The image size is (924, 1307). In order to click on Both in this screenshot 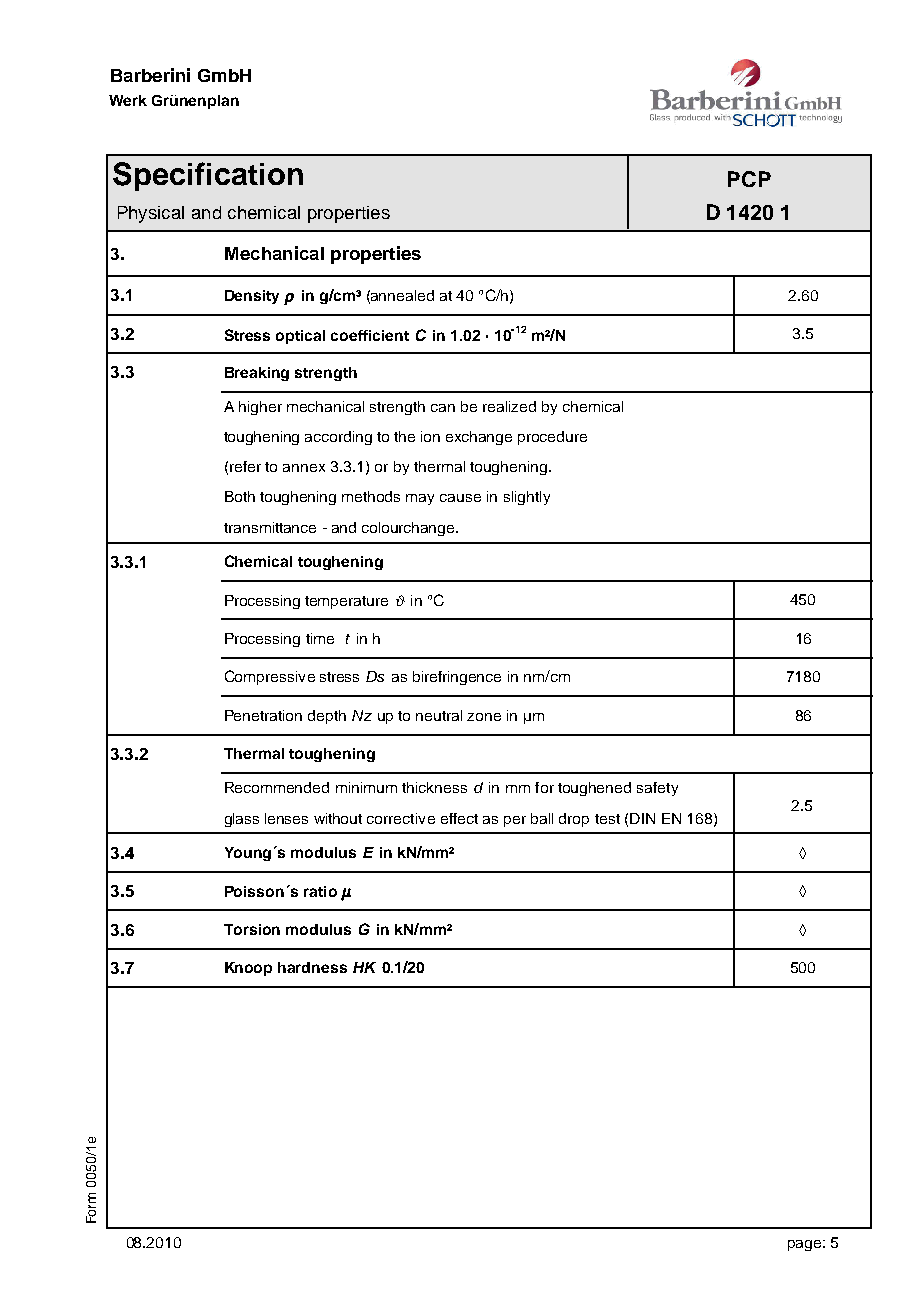, I will do `click(240, 496)`.
